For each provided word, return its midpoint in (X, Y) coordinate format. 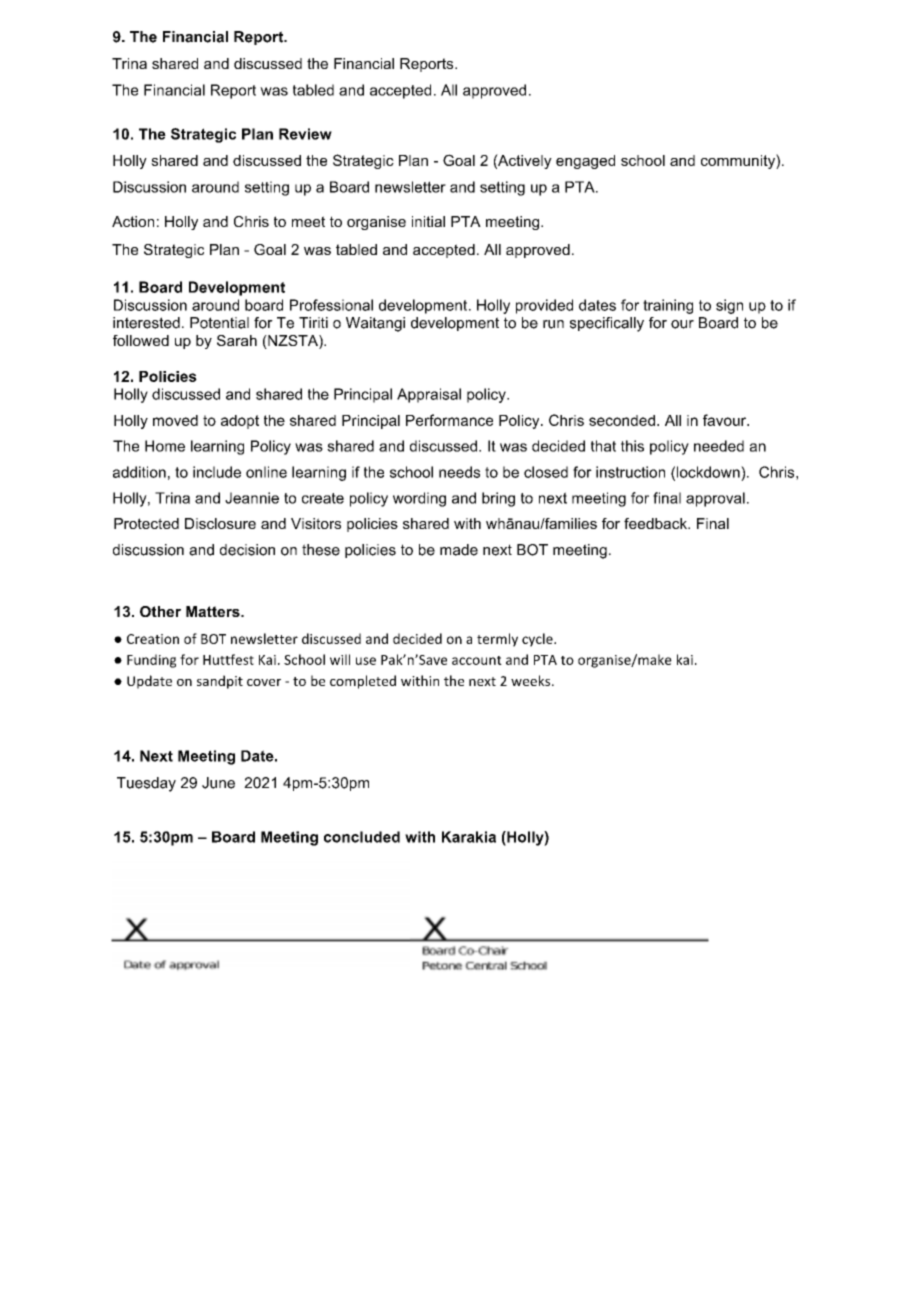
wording (419, 499)
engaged (585, 162)
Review (305, 134)
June (218, 783)
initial (428, 221)
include (217, 472)
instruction (630, 472)
